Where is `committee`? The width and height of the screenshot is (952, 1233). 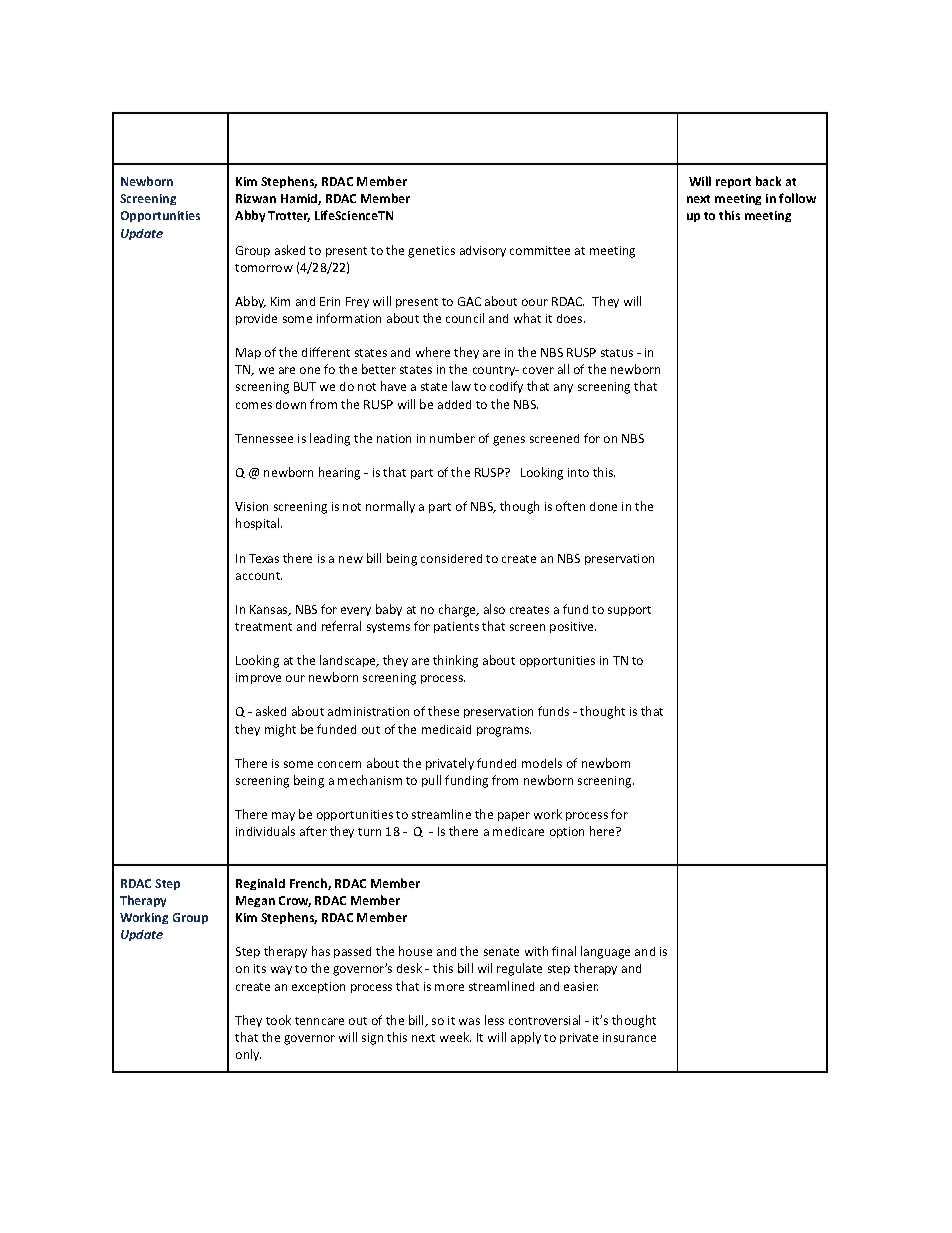
committee is located at coordinates (540, 250).
